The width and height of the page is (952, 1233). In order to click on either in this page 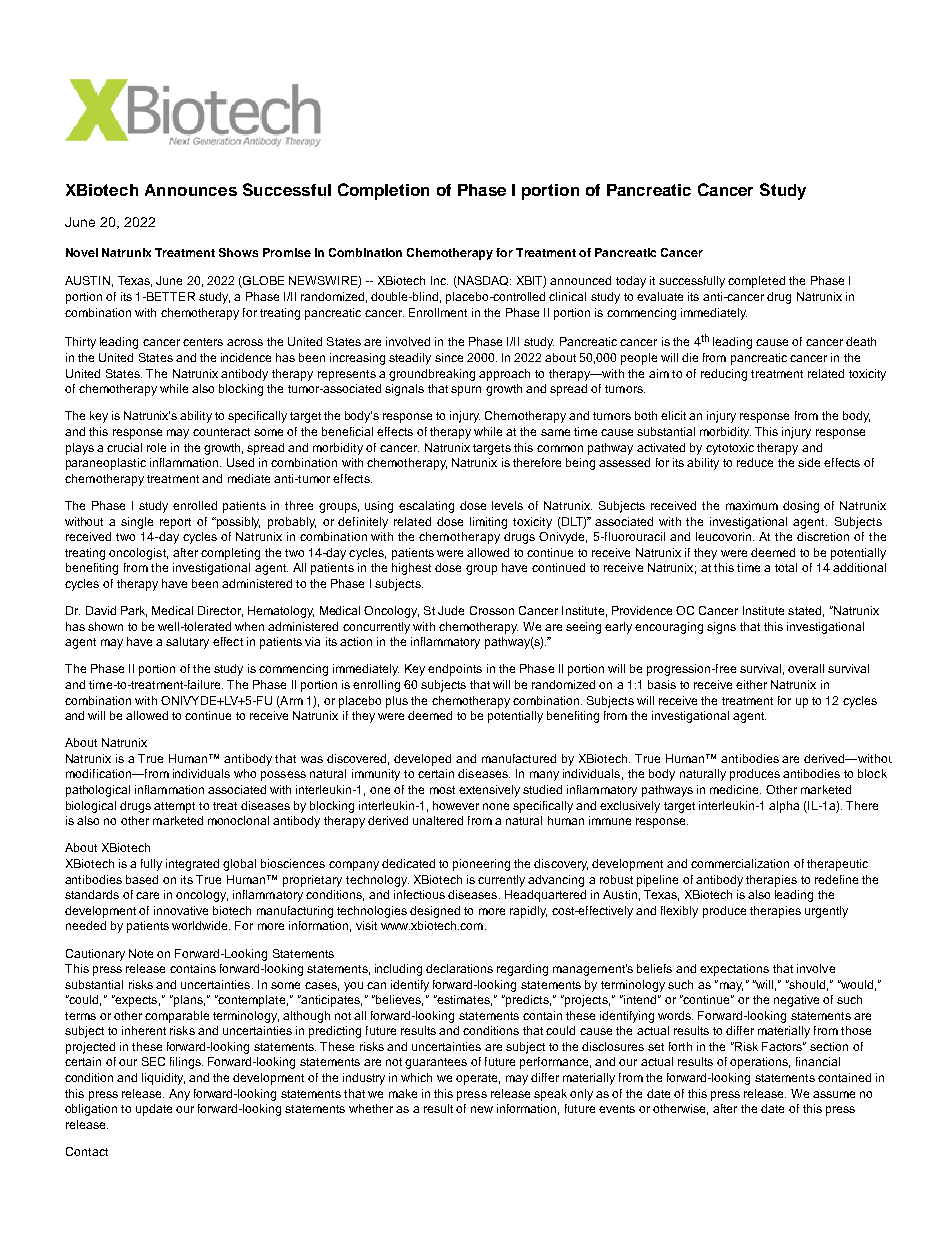, I will do `click(751, 684)`.
